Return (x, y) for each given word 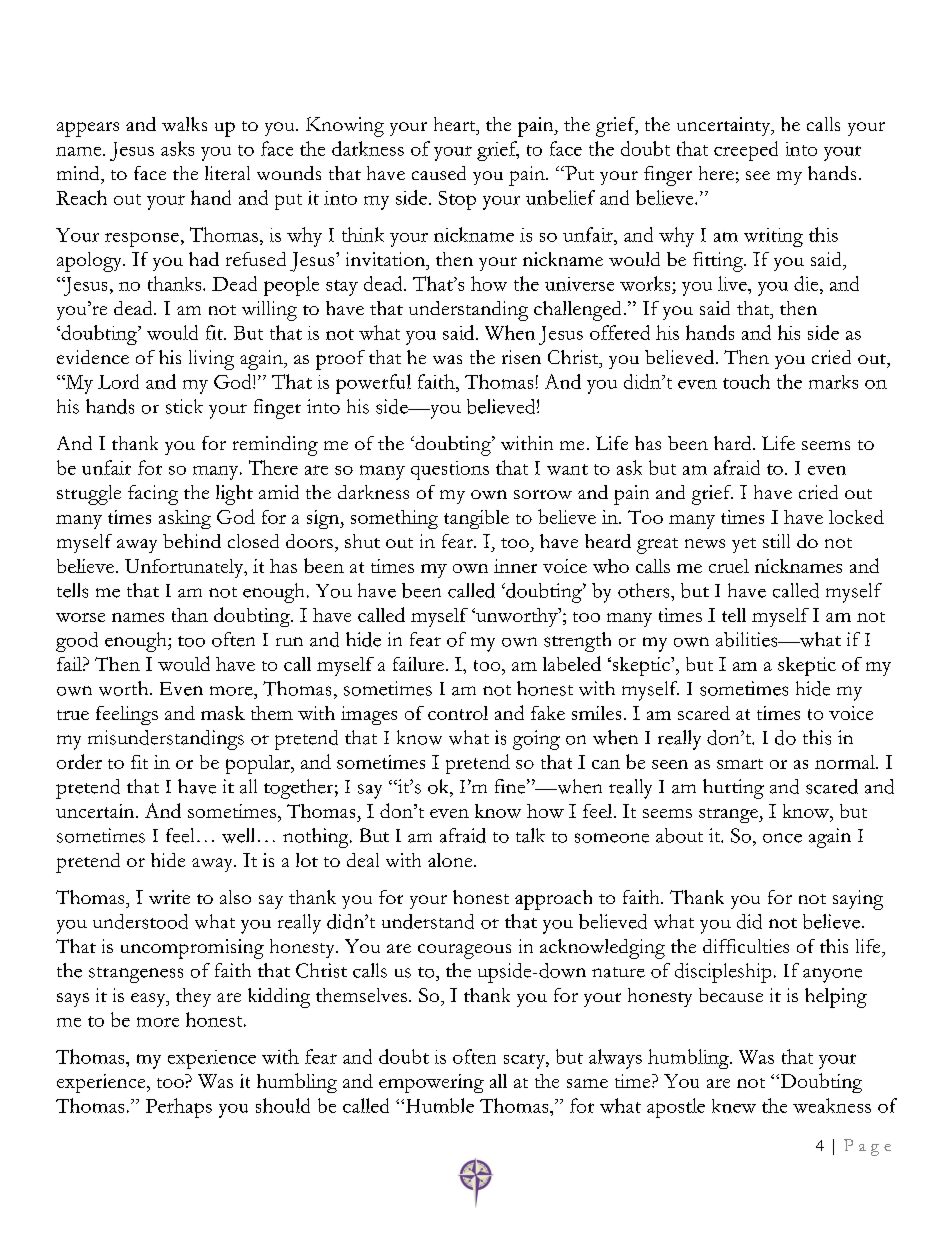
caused (439, 173)
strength (577, 642)
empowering (431, 1083)
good (77, 642)
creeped (746, 151)
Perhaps (179, 1108)
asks (177, 148)
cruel (729, 566)
